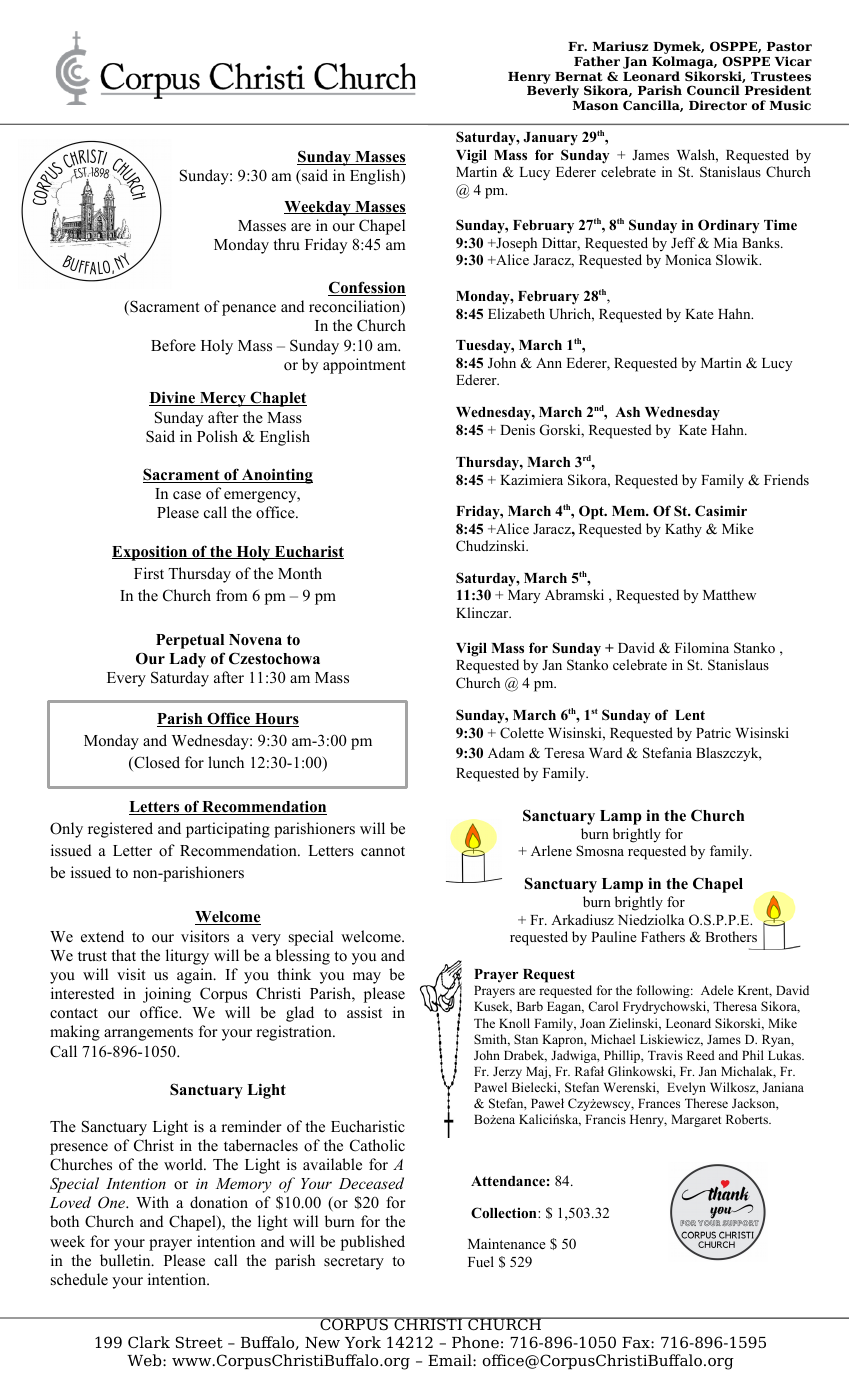 This screenshot has width=849, height=1400. What do you see at coordinates (731, 936) in the screenshot?
I see `Brothers` at bounding box center [731, 936].
